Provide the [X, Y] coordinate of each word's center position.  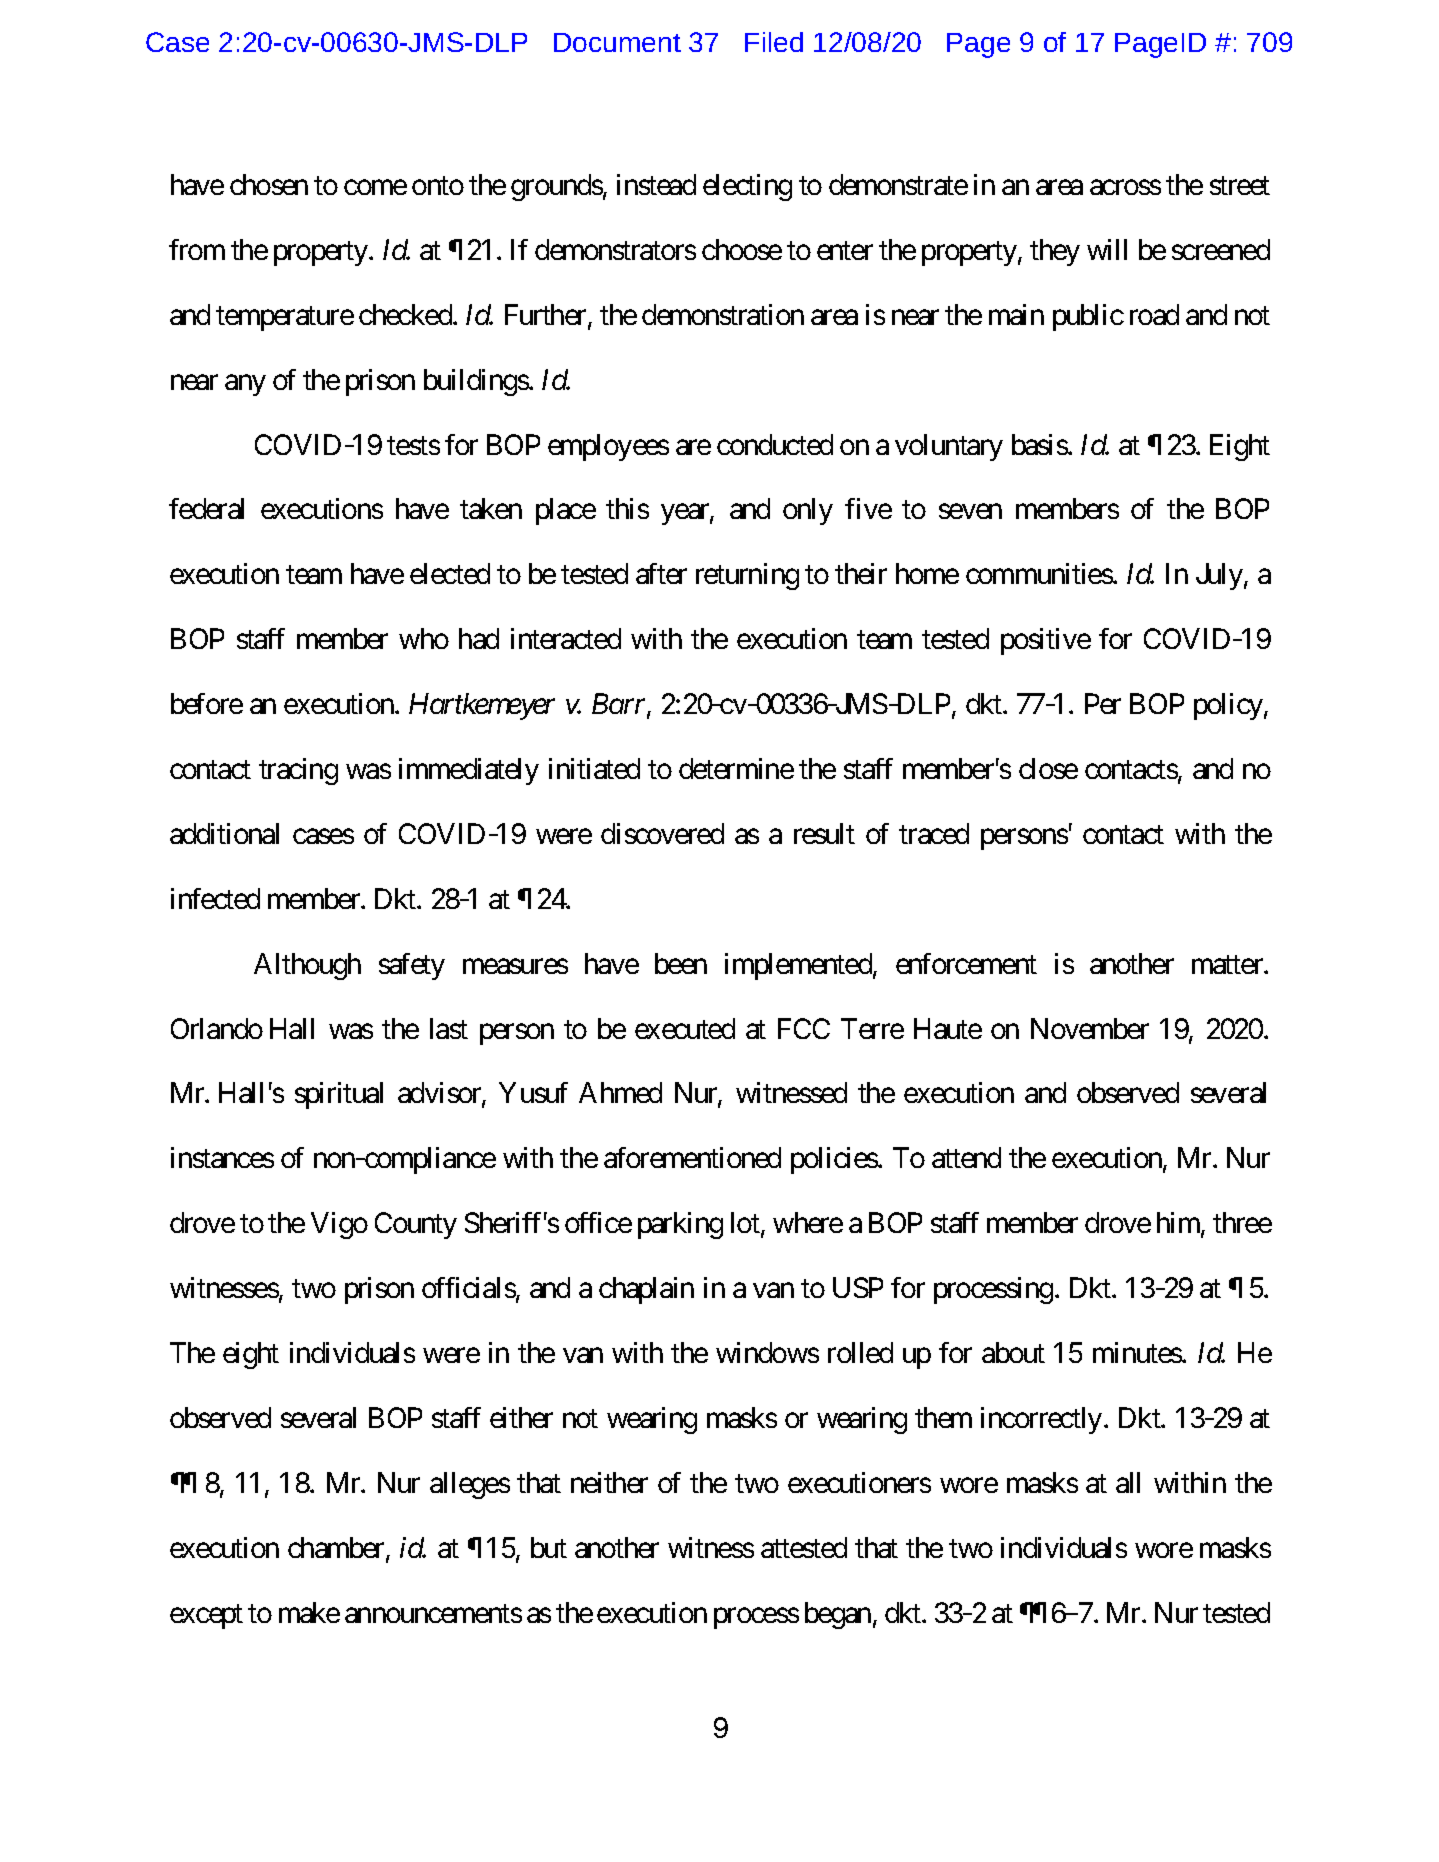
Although [307, 966]
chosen [269, 184]
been [681, 963]
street [1240, 186]
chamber [337, 1549]
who [424, 638]
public [1088, 317]
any [245, 385]
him [1179, 1224]
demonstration [723, 314]
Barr [620, 705]
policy [1228, 706]
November [1090, 1028]
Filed [774, 42]
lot [745, 1222]
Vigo [339, 1225]
